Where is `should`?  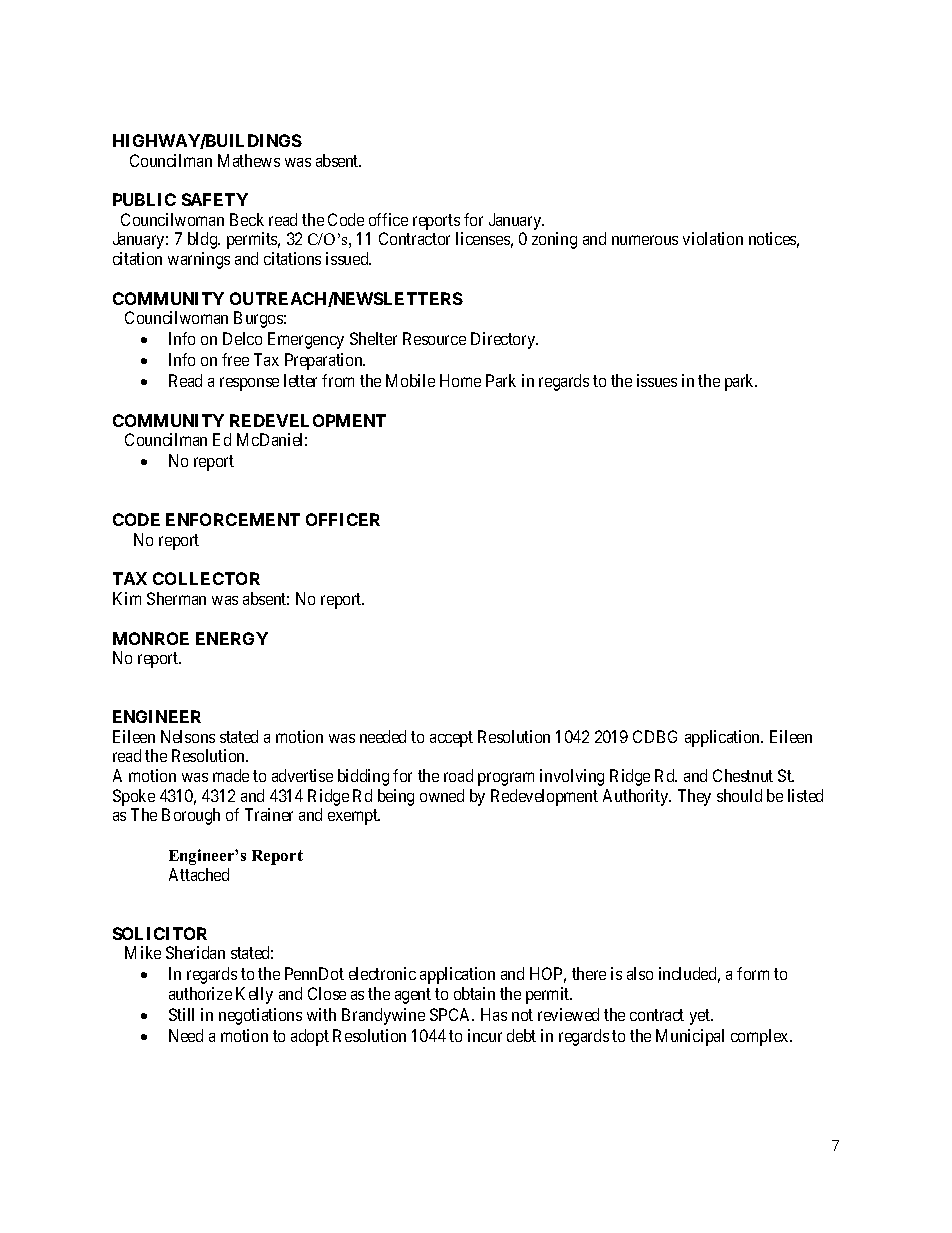 should is located at coordinates (739, 795).
